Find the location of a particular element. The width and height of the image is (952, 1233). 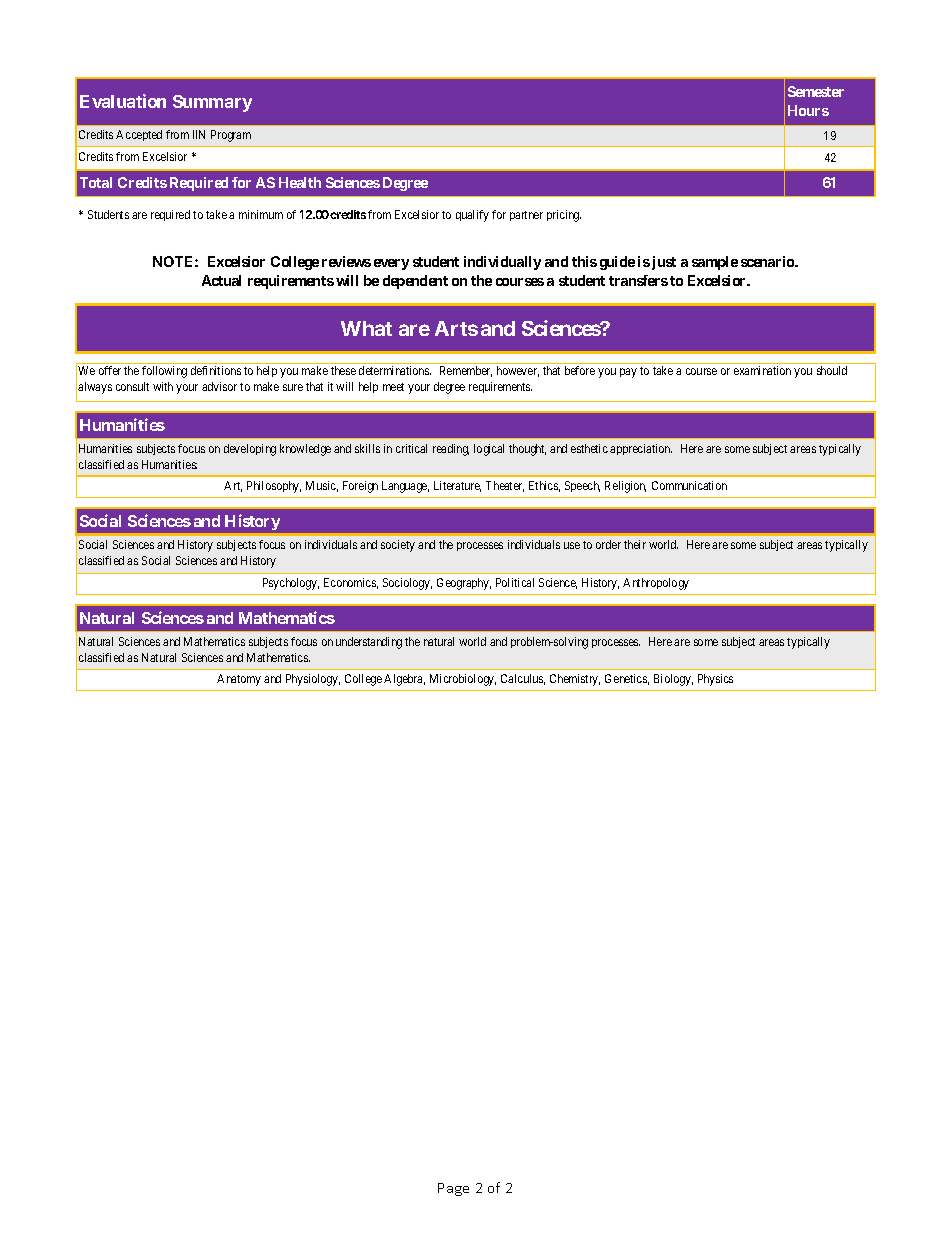

Physics is located at coordinates (715, 680).
